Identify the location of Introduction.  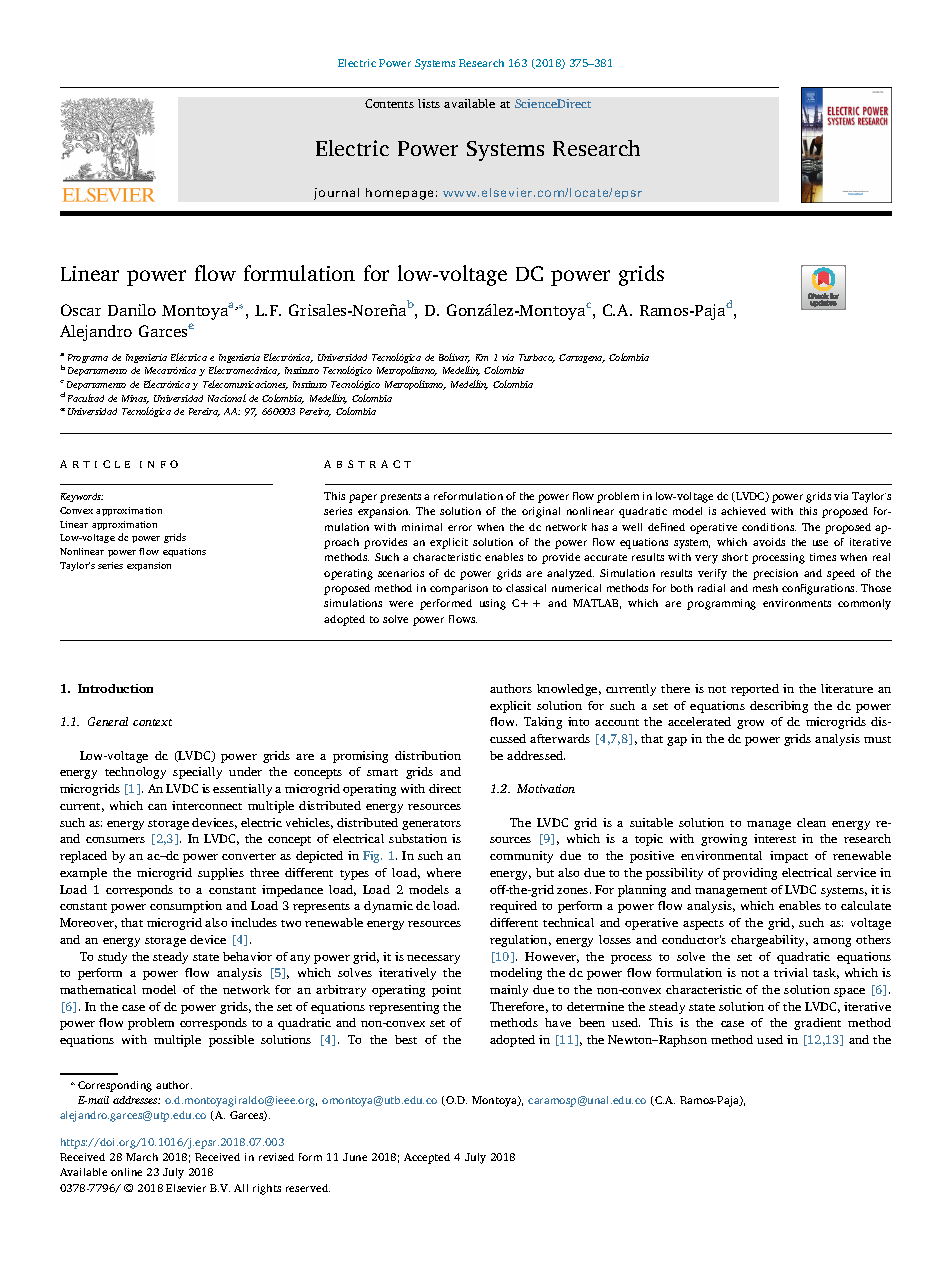
(115, 688).
